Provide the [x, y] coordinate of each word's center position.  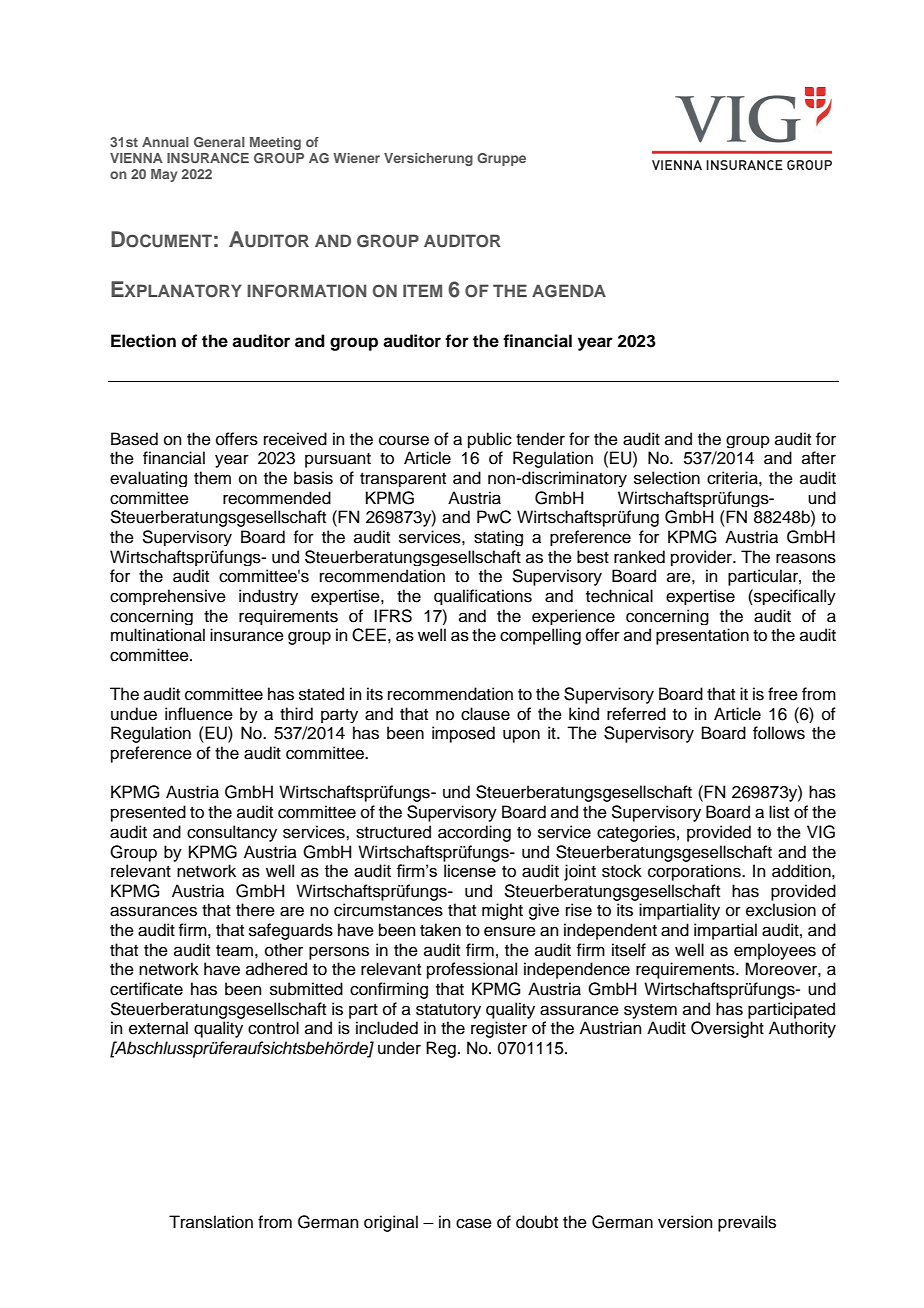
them [212, 478]
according [474, 833]
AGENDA [569, 291]
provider [702, 558]
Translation [211, 1222]
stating [498, 538]
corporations [695, 872]
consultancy [232, 833]
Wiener [356, 158]
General [219, 142]
